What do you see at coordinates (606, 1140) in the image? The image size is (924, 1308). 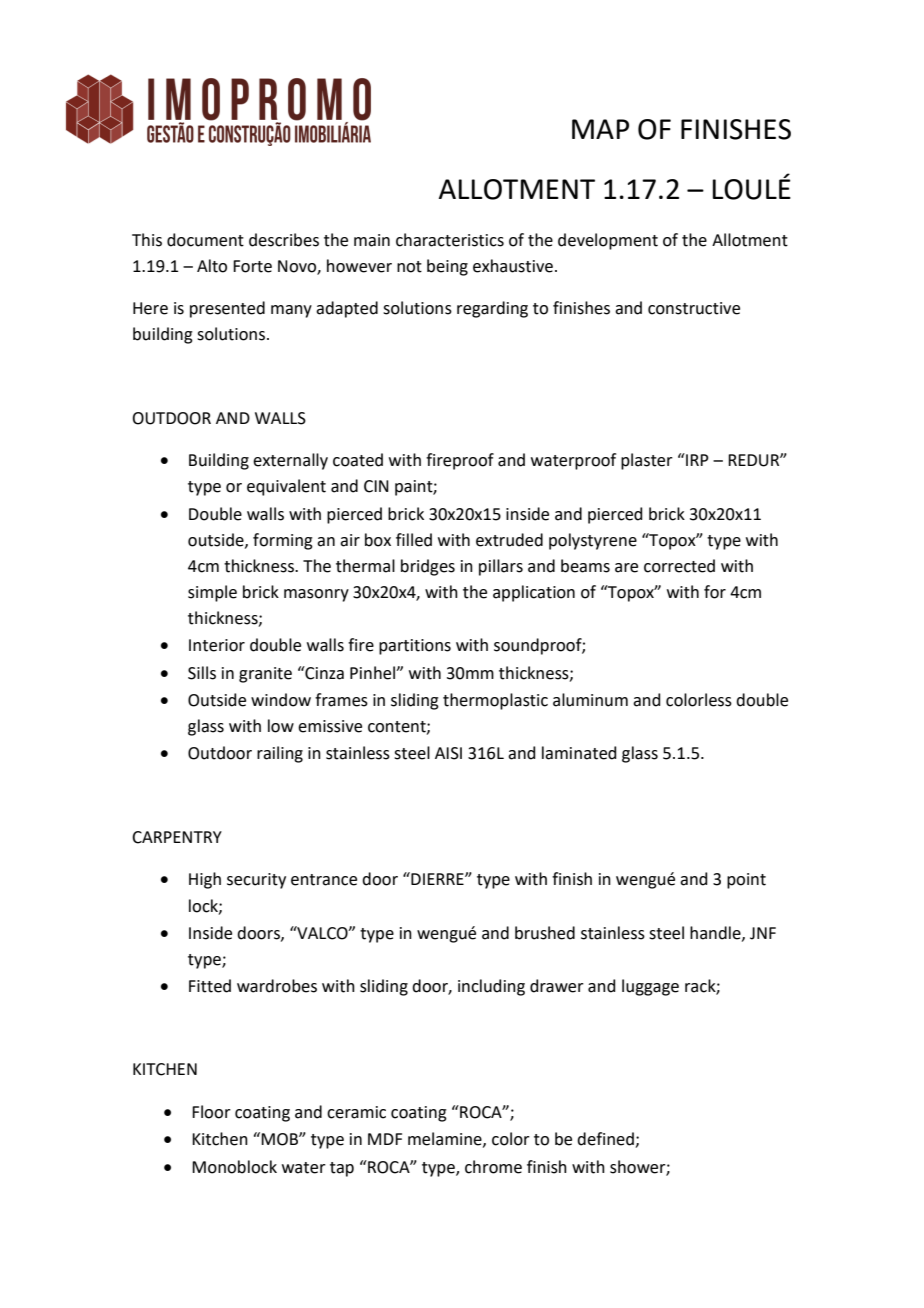 I see `defined` at bounding box center [606, 1140].
